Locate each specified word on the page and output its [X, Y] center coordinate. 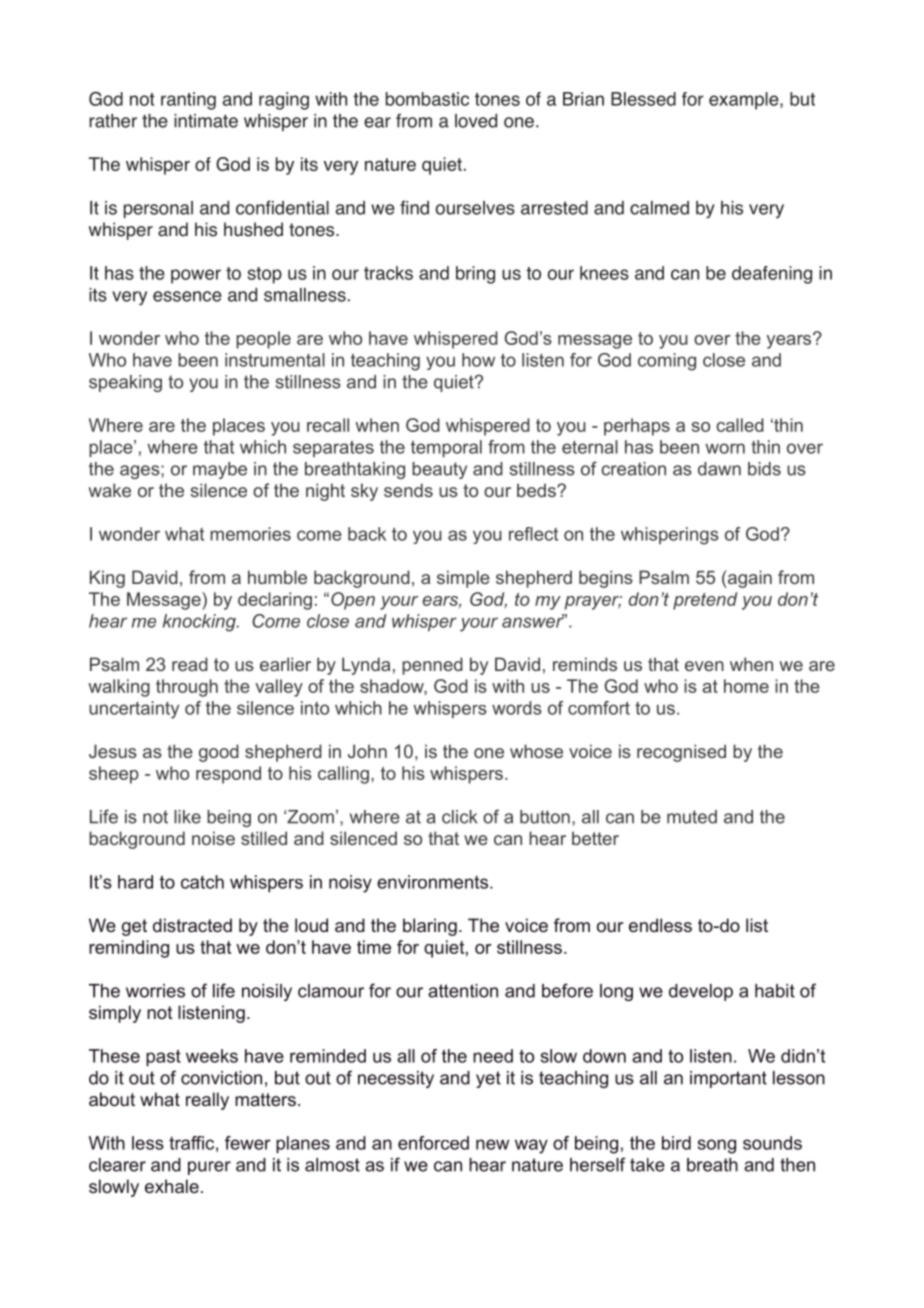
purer [209, 1168]
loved [476, 121]
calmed [659, 208]
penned [432, 666]
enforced [433, 1143]
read [190, 664]
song [717, 1146]
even [704, 666]
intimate [206, 121]
